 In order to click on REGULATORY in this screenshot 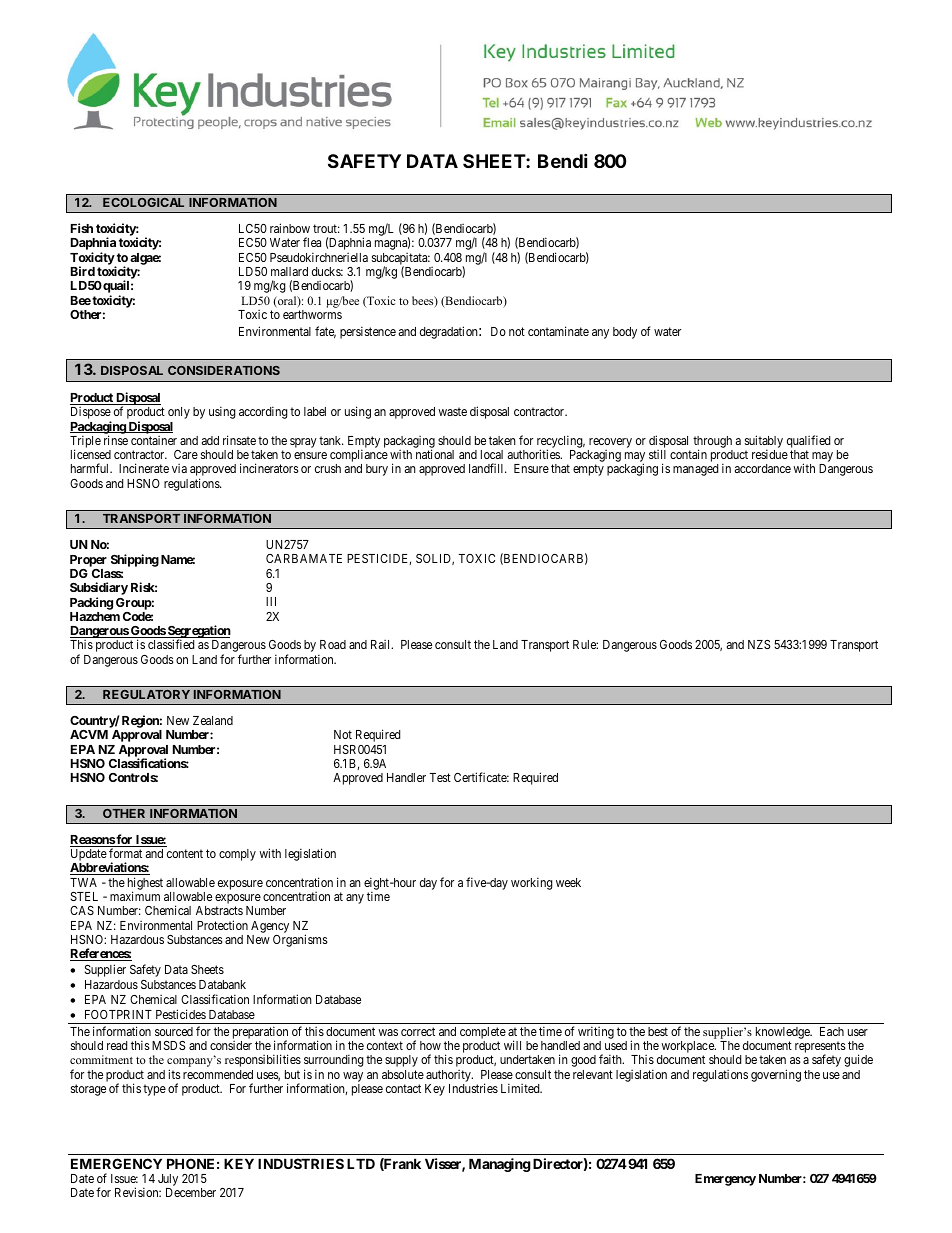, I will do `click(146, 694)`.
